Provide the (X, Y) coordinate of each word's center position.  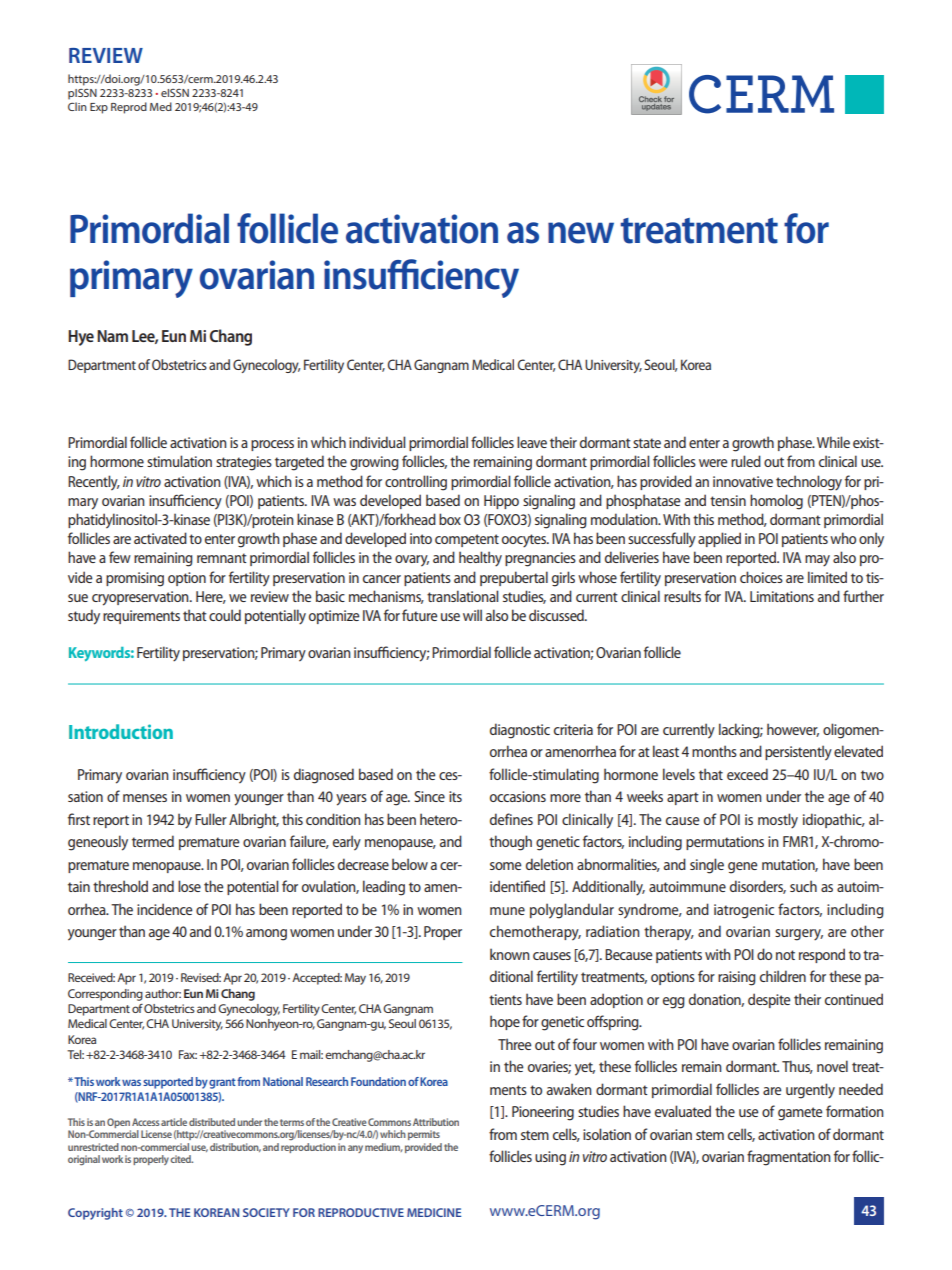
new (581, 233)
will (472, 615)
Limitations (782, 596)
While (833, 442)
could (225, 615)
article (174, 1122)
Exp (99, 108)
